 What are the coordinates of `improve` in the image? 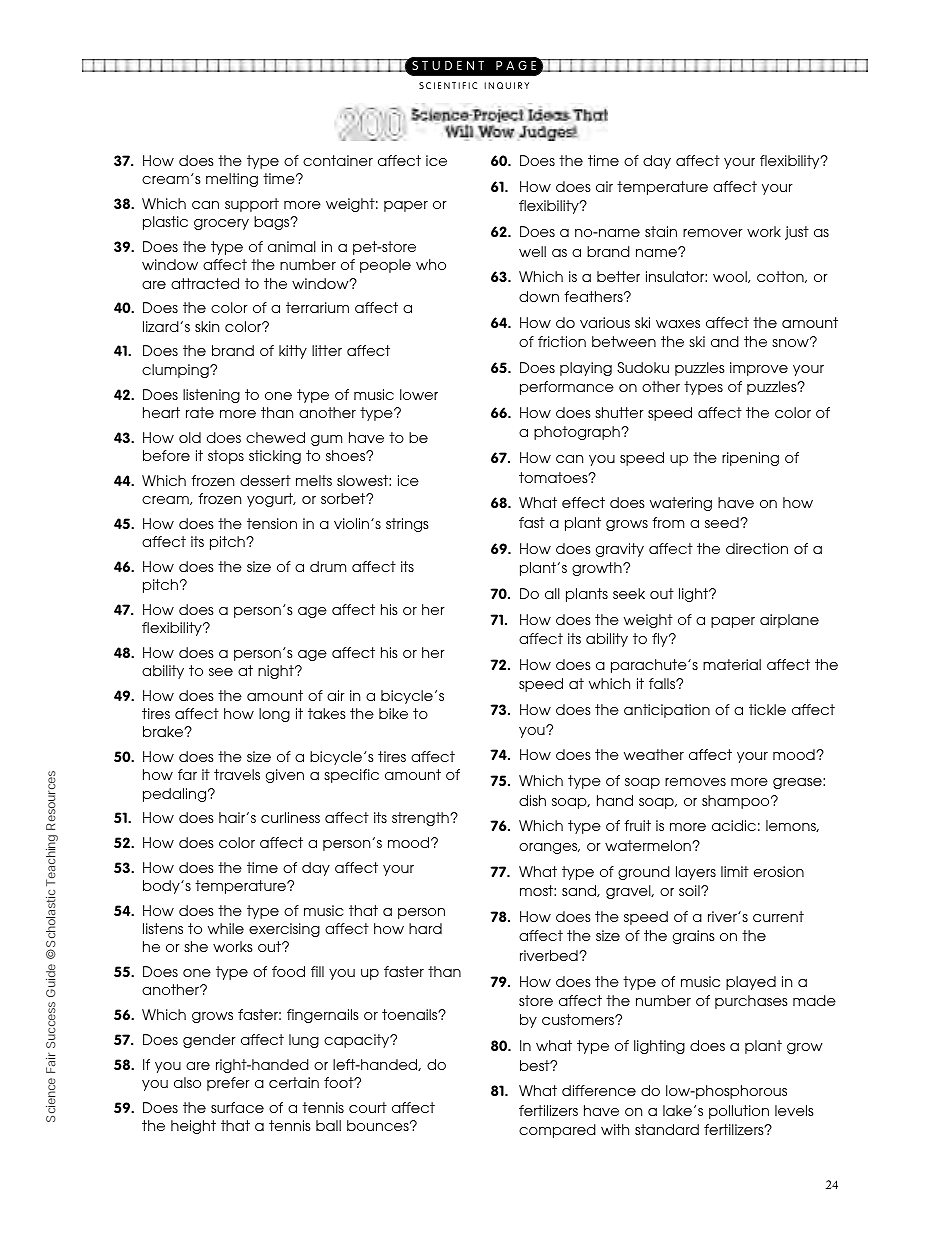 It's located at (759, 369).
